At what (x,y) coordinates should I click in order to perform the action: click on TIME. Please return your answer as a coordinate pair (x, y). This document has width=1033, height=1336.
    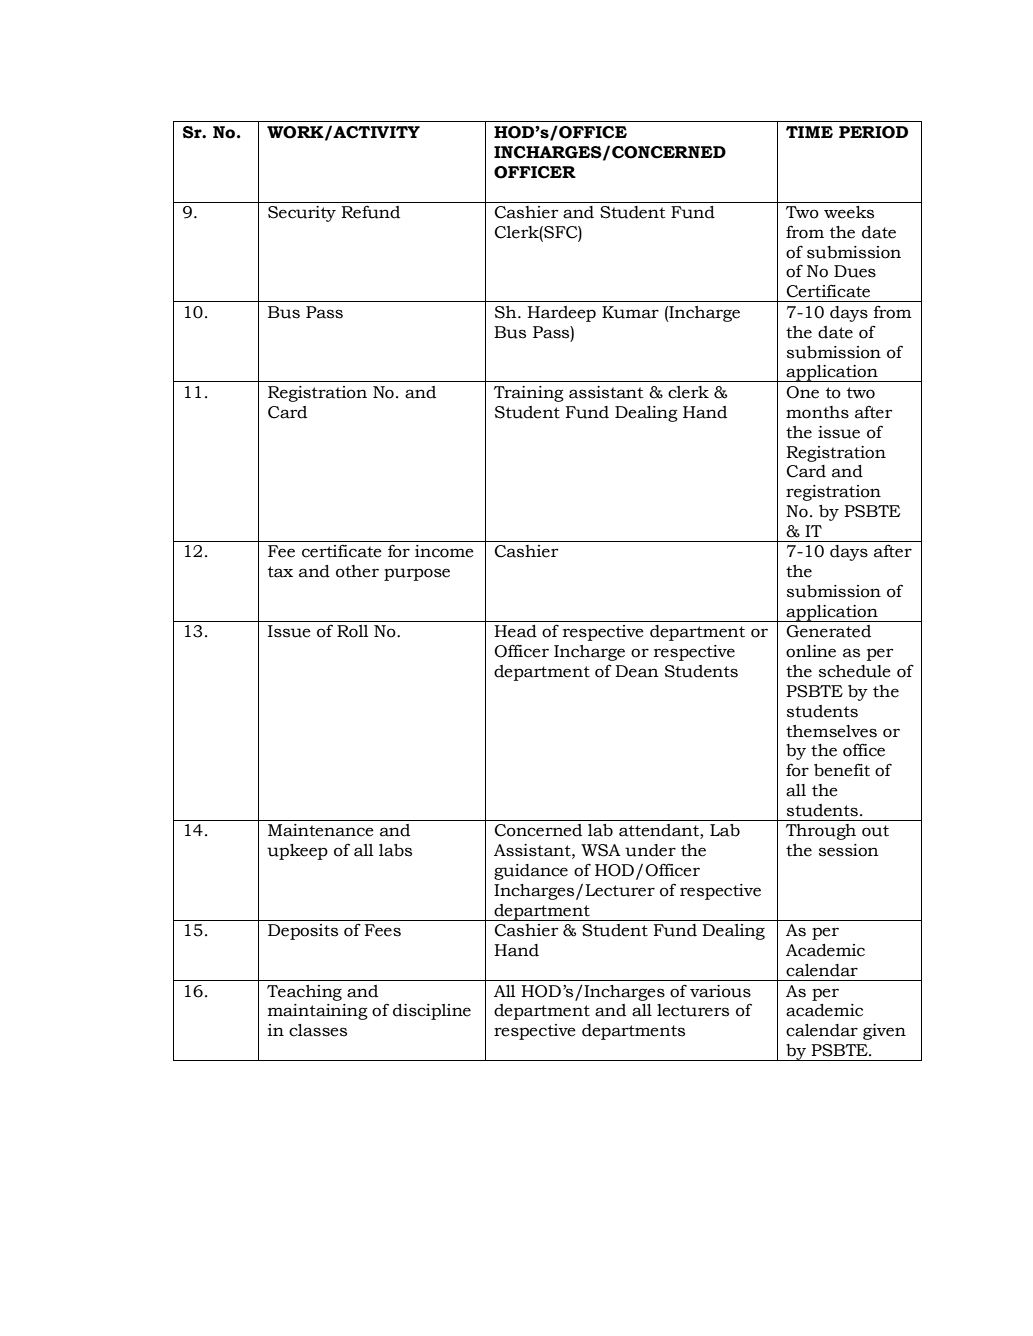
    Looking at the image, I should click on (809, 132).
